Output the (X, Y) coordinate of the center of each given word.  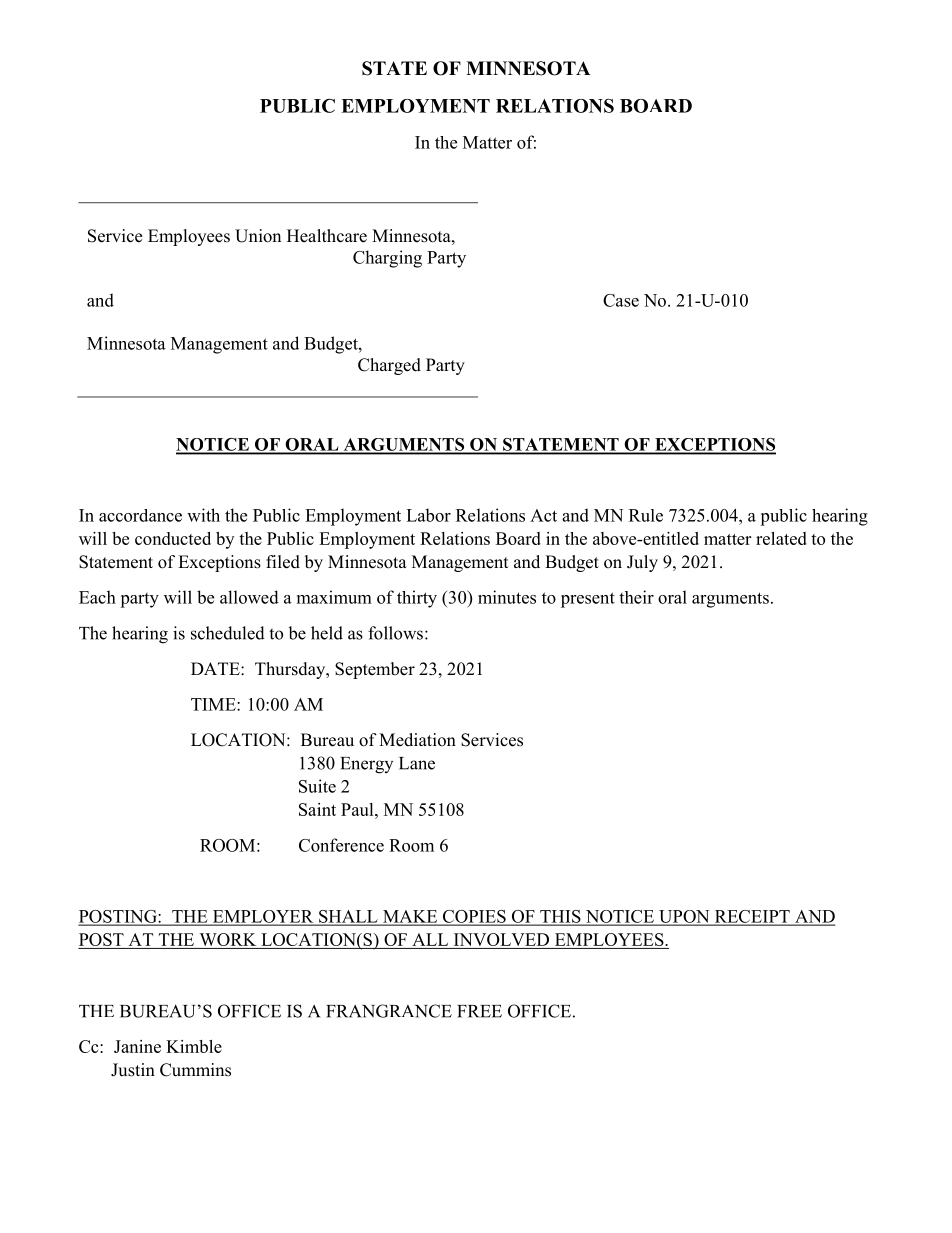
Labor (428, 515)
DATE (216, 668)
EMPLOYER (263, 917)
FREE (479, 1011)
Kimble (194, 1046)
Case (621, 300)
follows (395, 633)
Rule (646, 515)
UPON (684, 917)
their (636, 597)
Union (258, 236)
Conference (341, 845)
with (203, 515)
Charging (387, 259)
